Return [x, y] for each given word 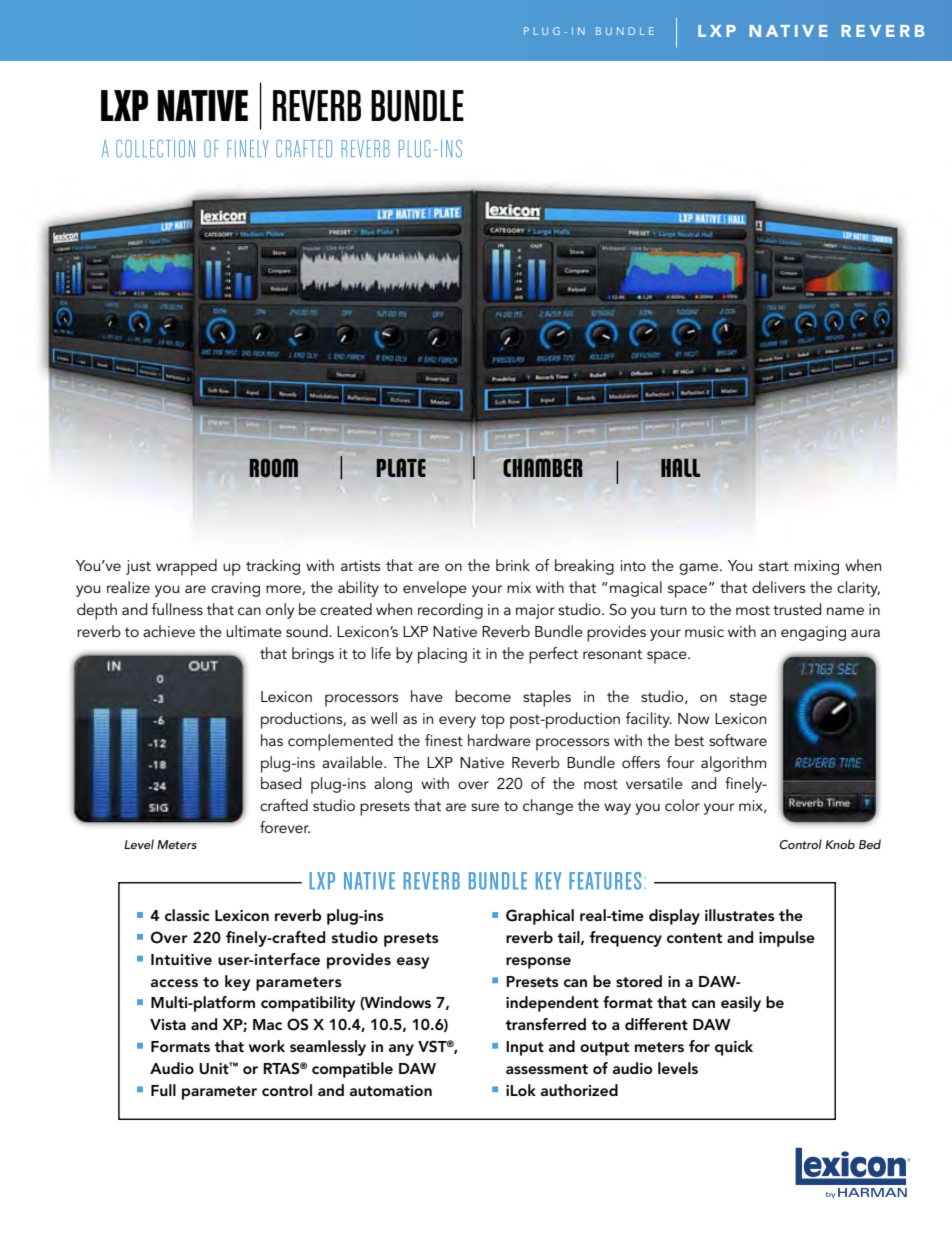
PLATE [401, 467]
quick [734, 1048]
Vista [168, 1024]
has [272, 740]
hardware [499, 740]
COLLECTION [155, 149]
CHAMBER [543, 467]
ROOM [273, 467]
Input [525, 1048]
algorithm [733, 764]
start [774, 566]
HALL [680, 467]
